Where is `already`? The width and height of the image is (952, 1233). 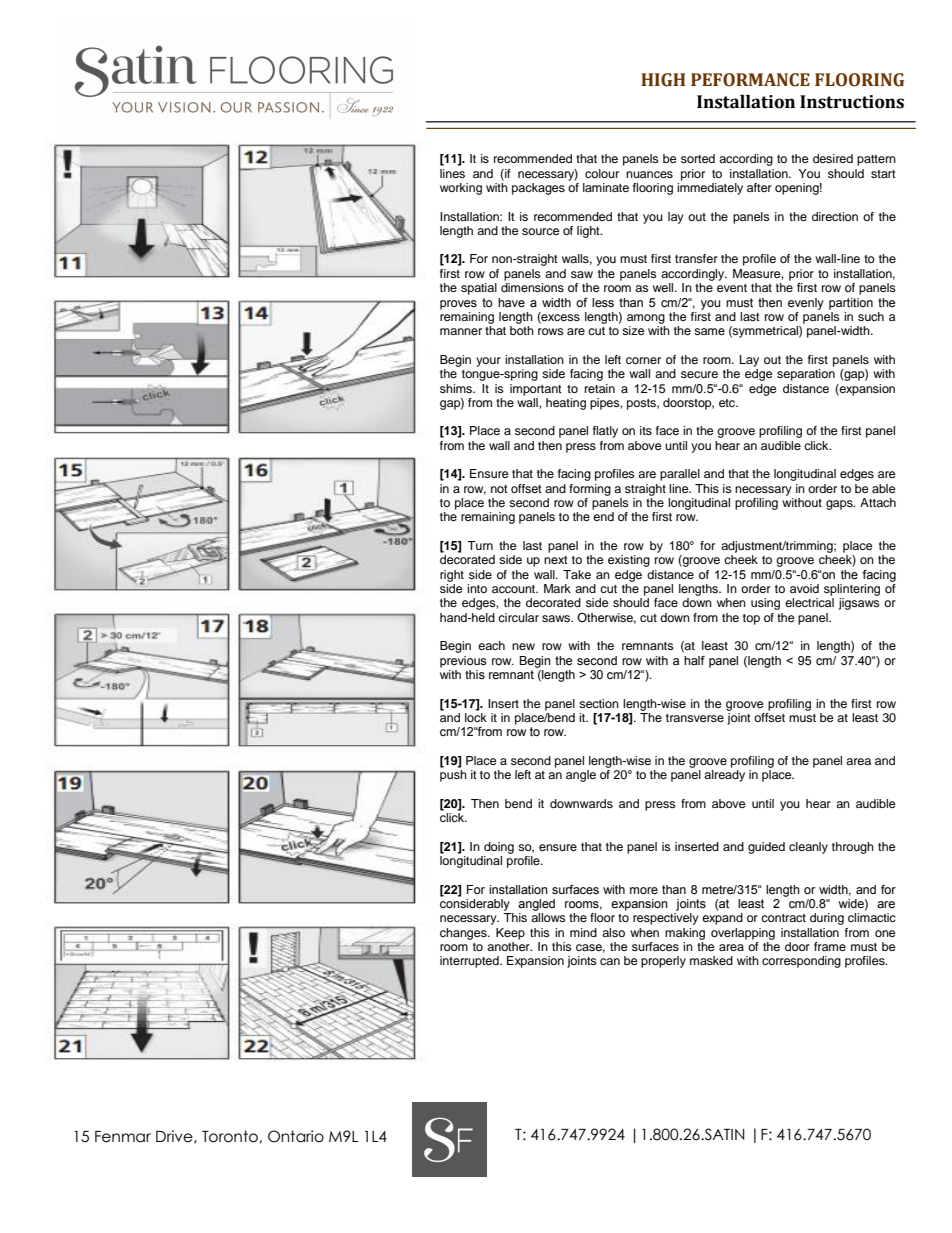
already is located at coordinates (724, 776).
